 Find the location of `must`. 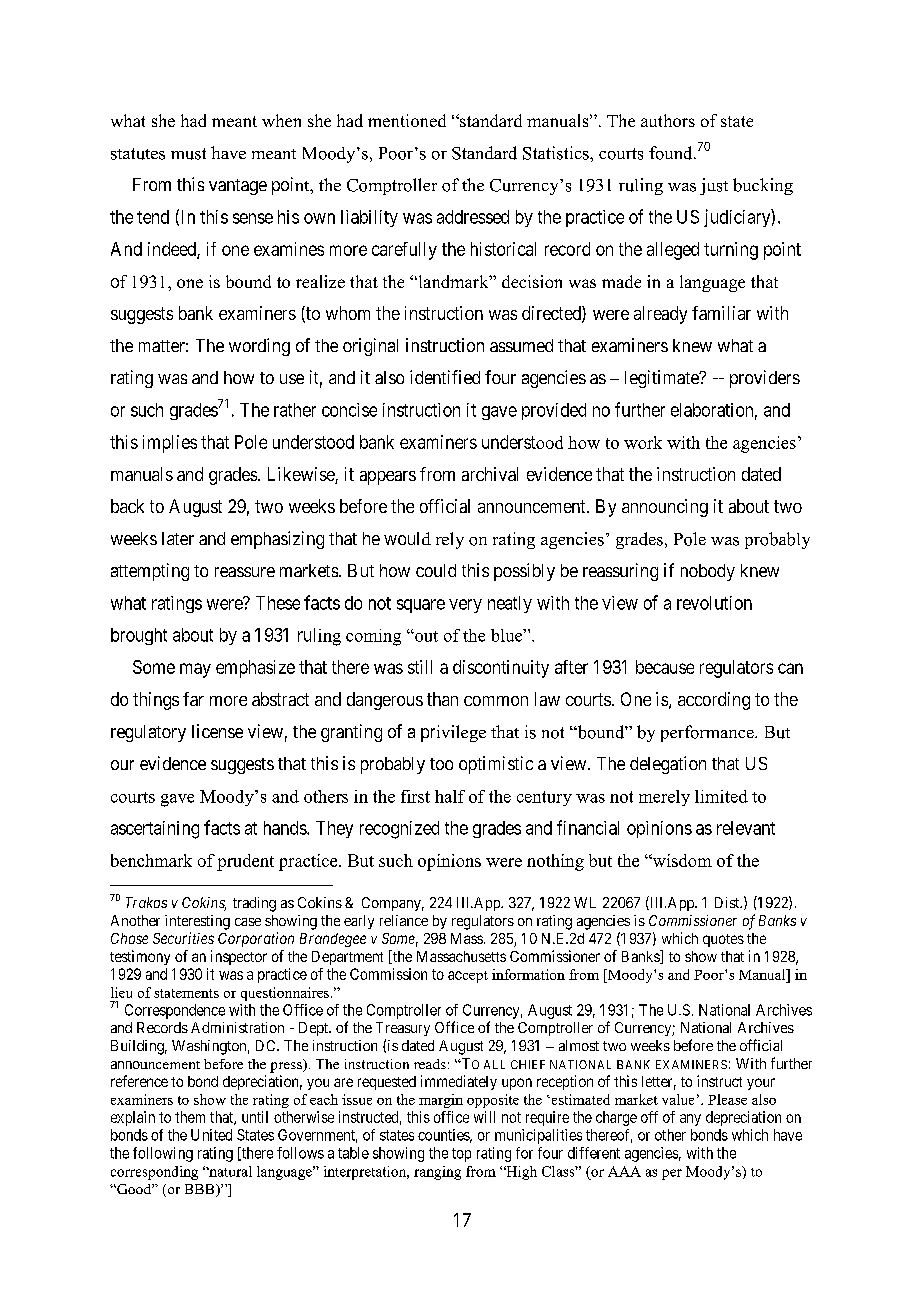

must is located at coordinates (188, 154).
